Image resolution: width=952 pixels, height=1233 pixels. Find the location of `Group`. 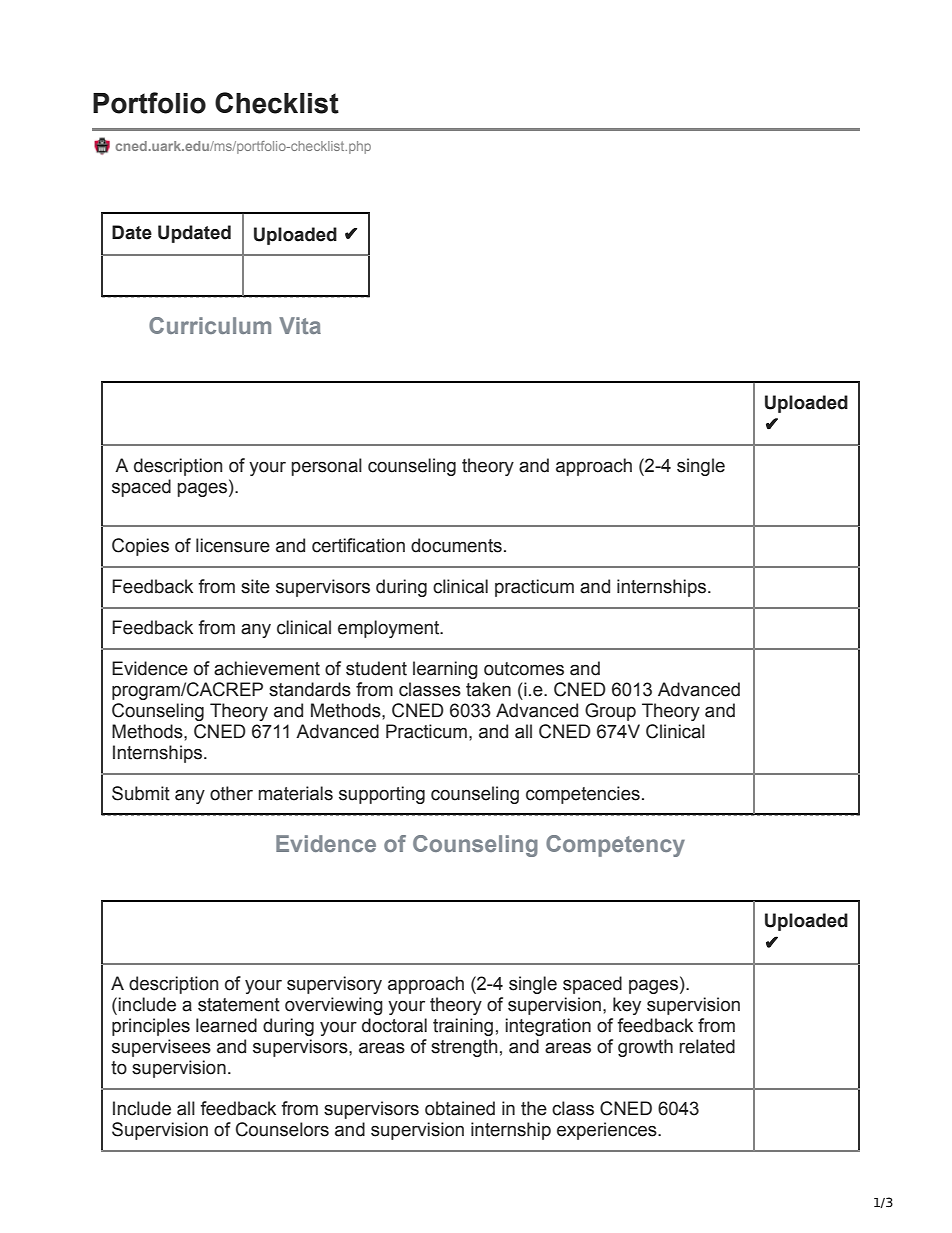

Group is located at coordinates (610, 712).
